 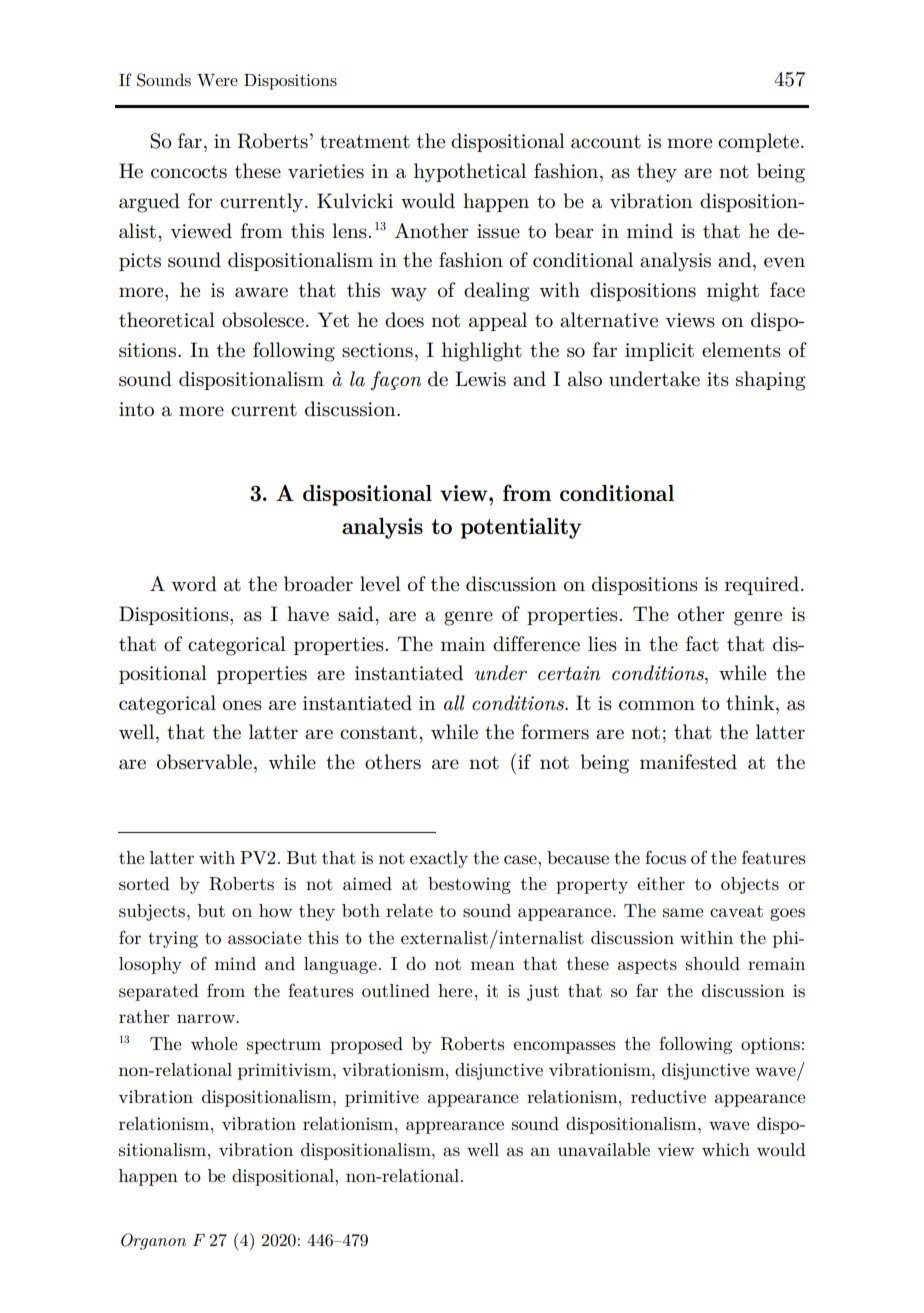 I want to click on fact, so click(x=702, y=644).
